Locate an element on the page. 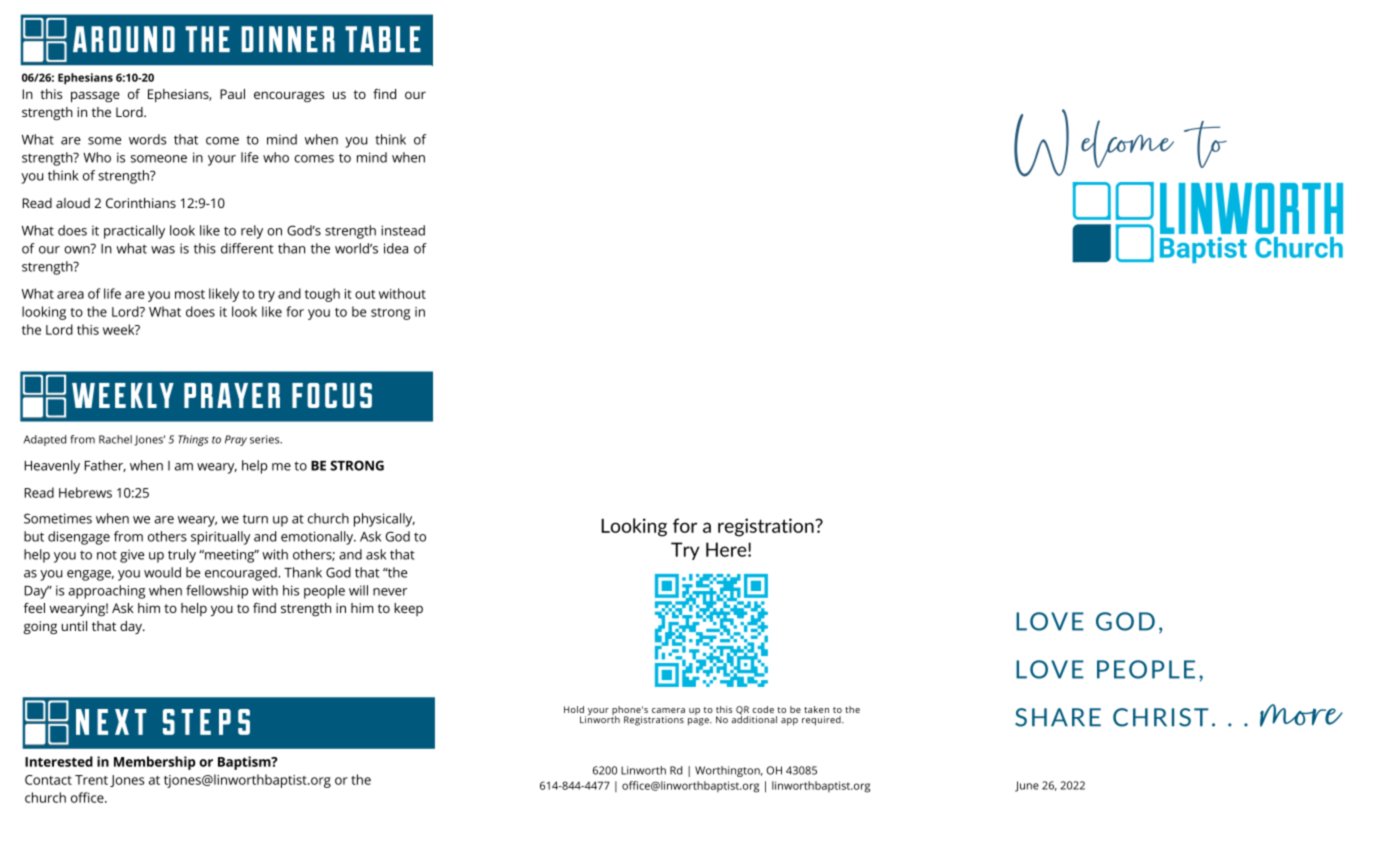  words is located at coordinates (148, 139).
